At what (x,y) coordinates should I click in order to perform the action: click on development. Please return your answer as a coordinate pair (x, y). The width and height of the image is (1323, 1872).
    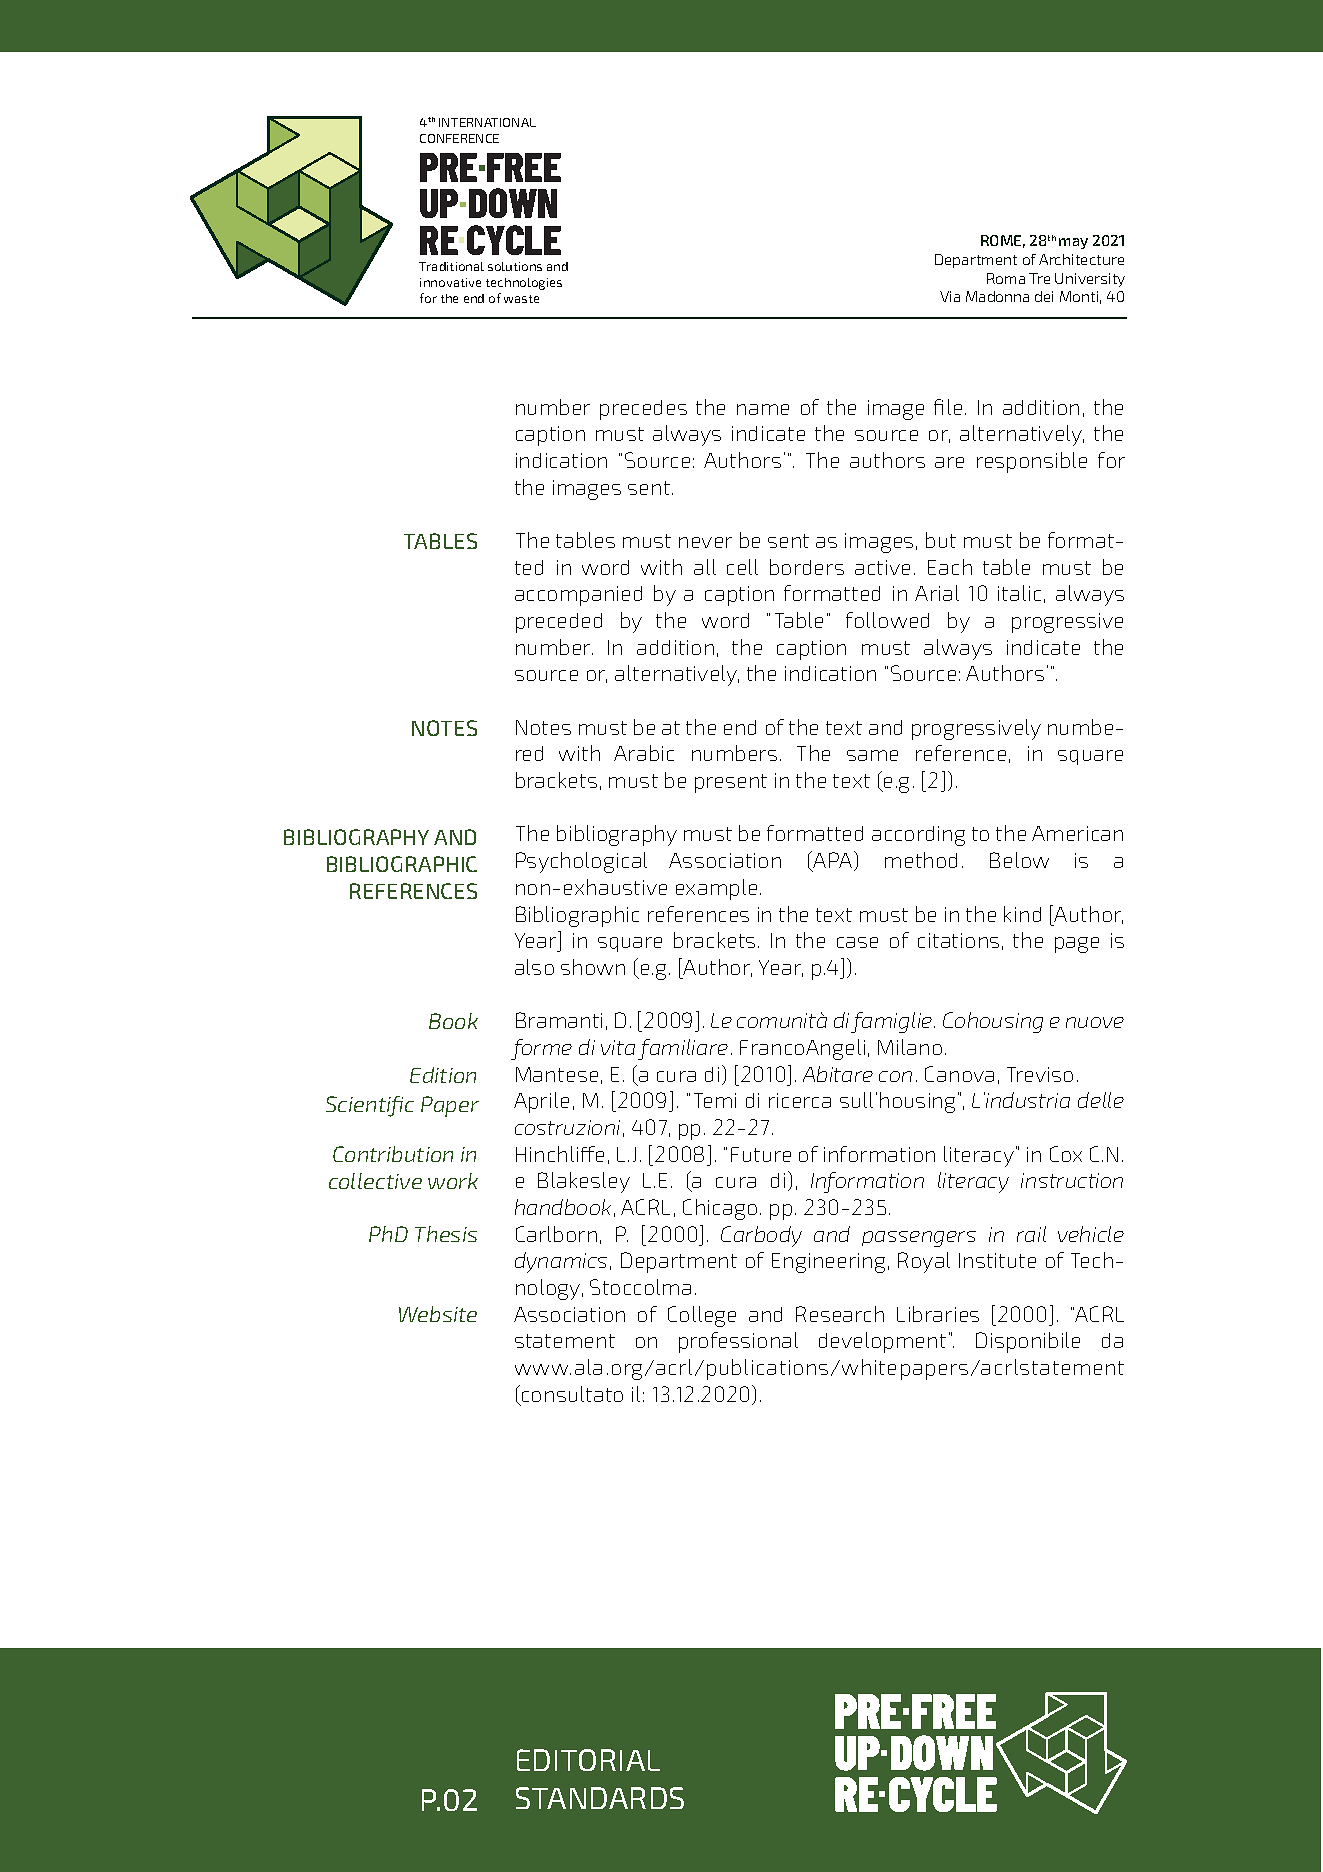
    Looking at the image, I should click on (882, 1342).
